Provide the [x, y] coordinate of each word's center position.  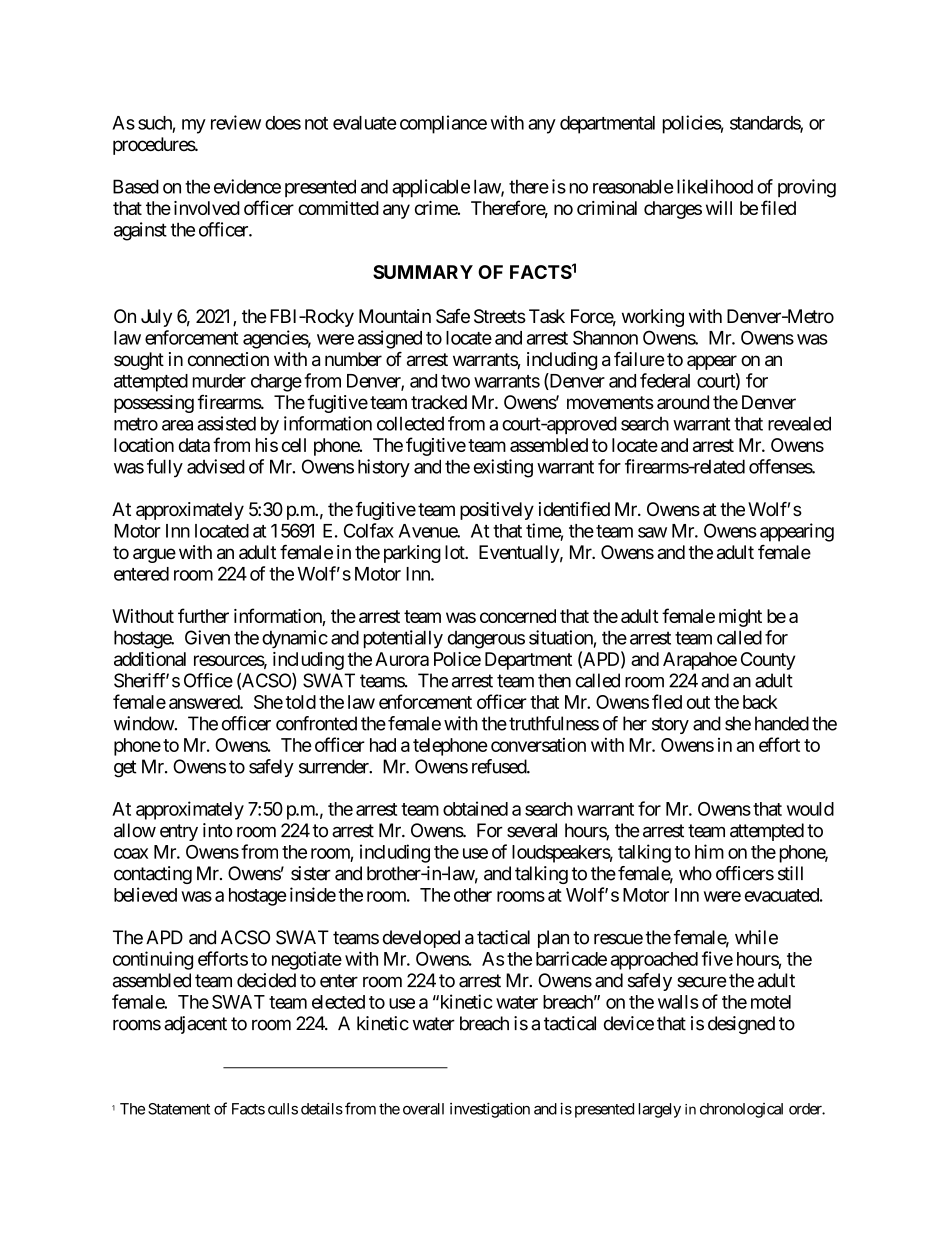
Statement [179, 1109]
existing [503, 468]
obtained [475, 808]
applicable [431, 188]
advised [216, 466]
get [125, 769]
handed [782, 723]
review [236, 122]
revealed [799, 423]
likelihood [715, 186]
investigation [490, 1110]
